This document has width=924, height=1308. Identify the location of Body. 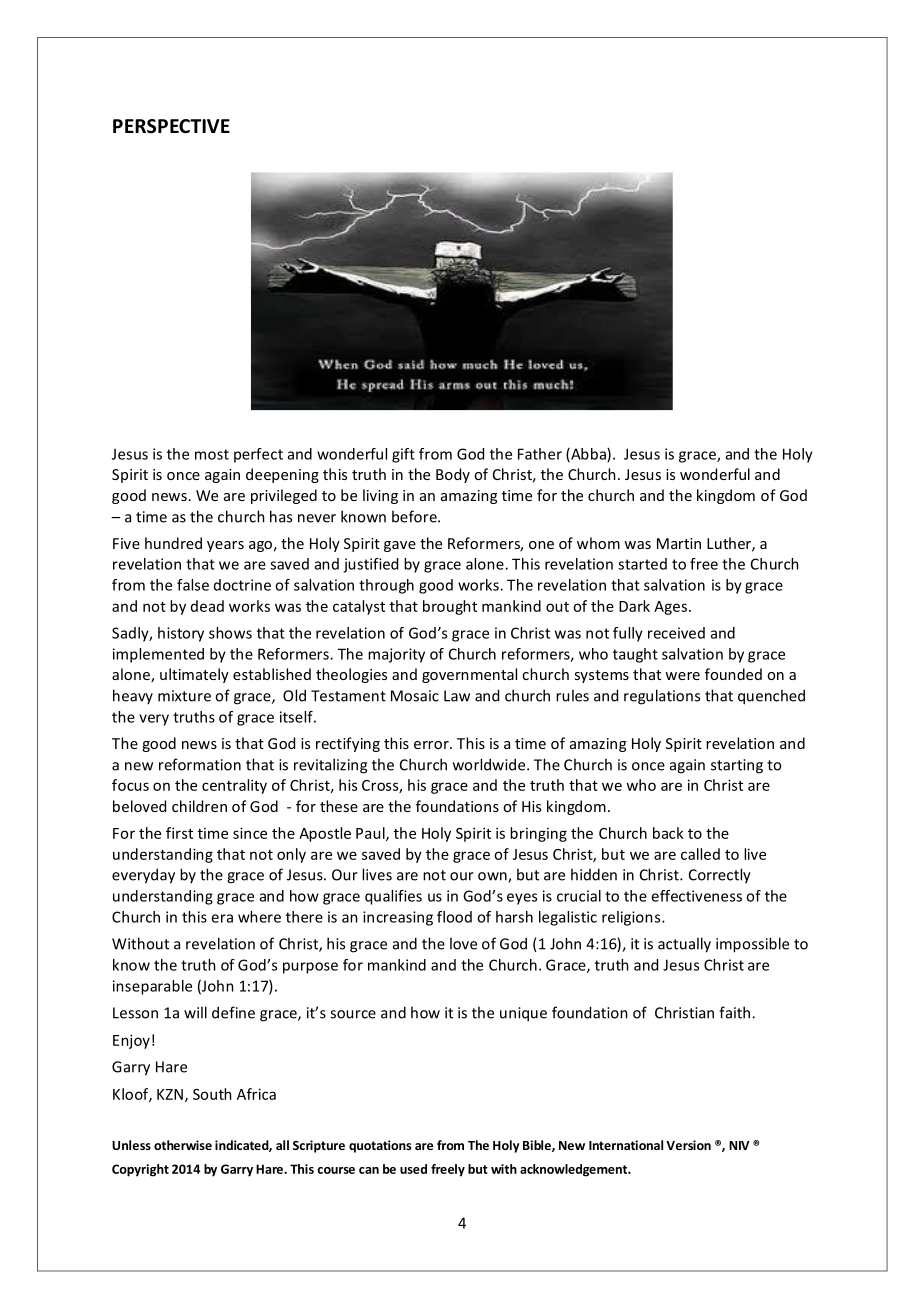
(453, 475).
